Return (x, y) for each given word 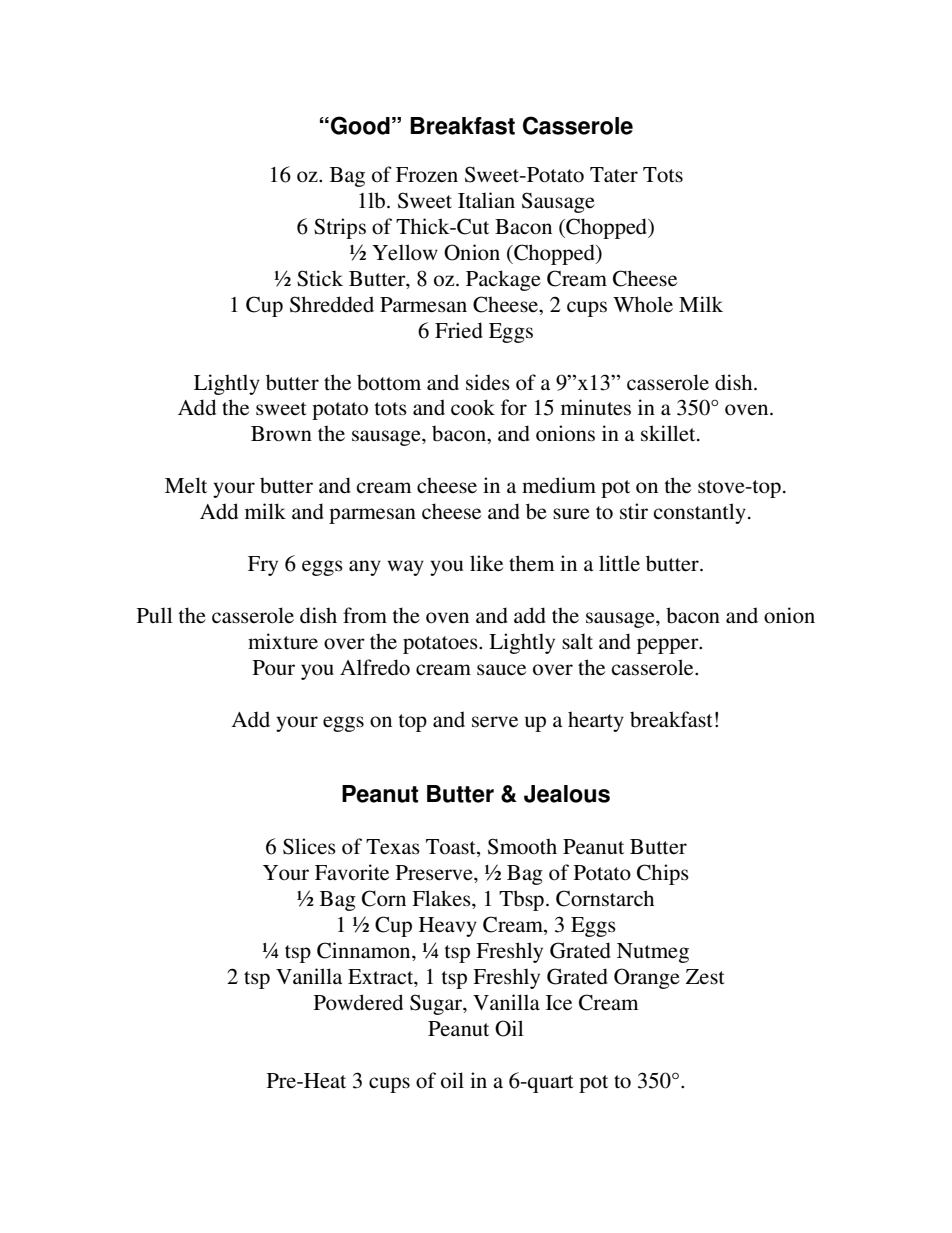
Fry (263, 566)
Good (360, 125)
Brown (281, 434)
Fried (459, 330)
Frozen (427, 175)
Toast (452, 848)
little (619, 563)
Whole (643, 304)
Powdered (358, 1002)
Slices (309, 846)
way (405, 568)
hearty (596, 721)
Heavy (448, 927)
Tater (614, 175)
